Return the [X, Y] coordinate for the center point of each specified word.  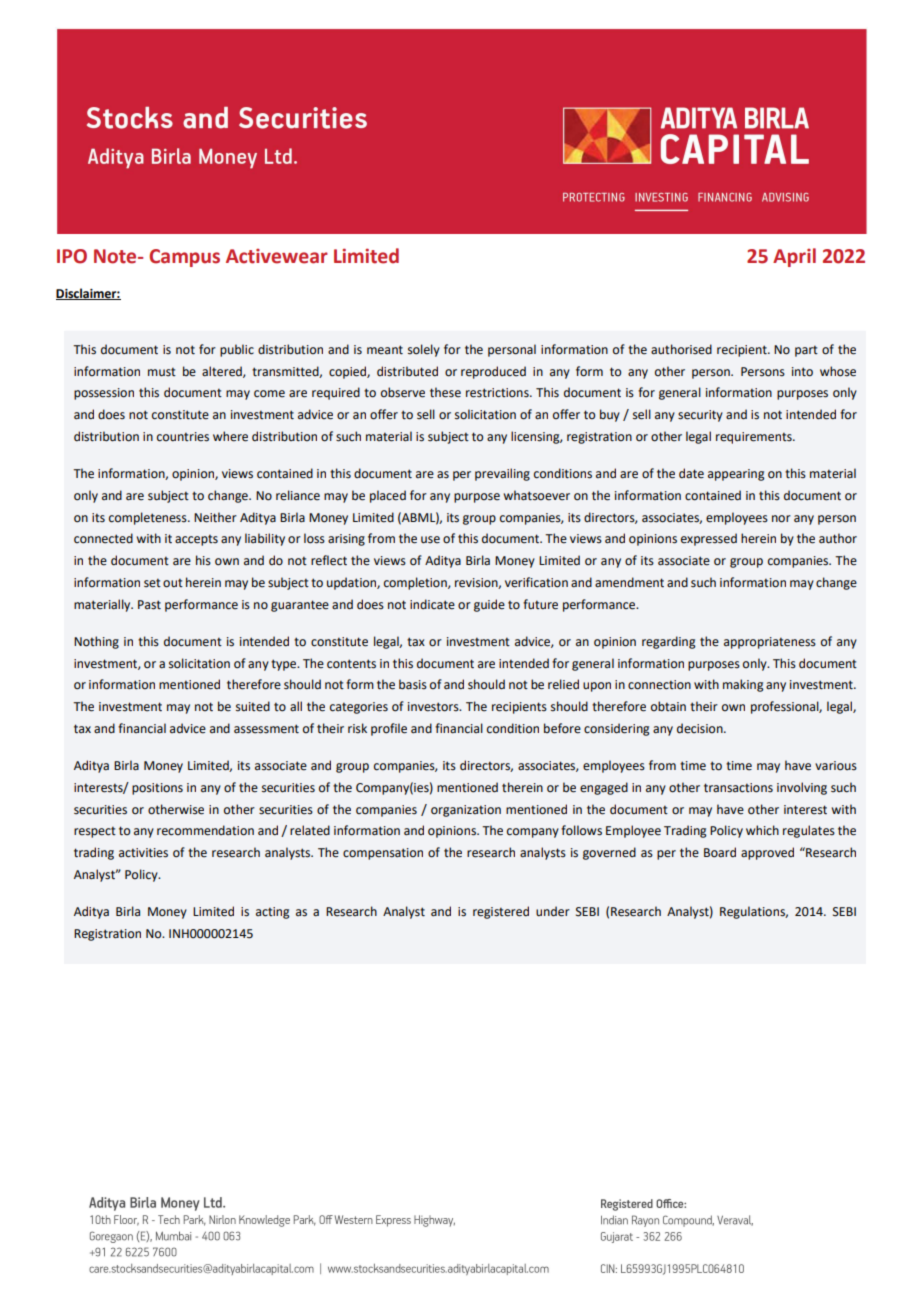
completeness [149, 518]
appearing [736, 475]
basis [413, 684]
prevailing [502, 474]
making [743, 685]
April [794, 257]
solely [424, 350]
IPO [72, 256]
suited [253, 706]
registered [501, 912]
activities [143, 853]
